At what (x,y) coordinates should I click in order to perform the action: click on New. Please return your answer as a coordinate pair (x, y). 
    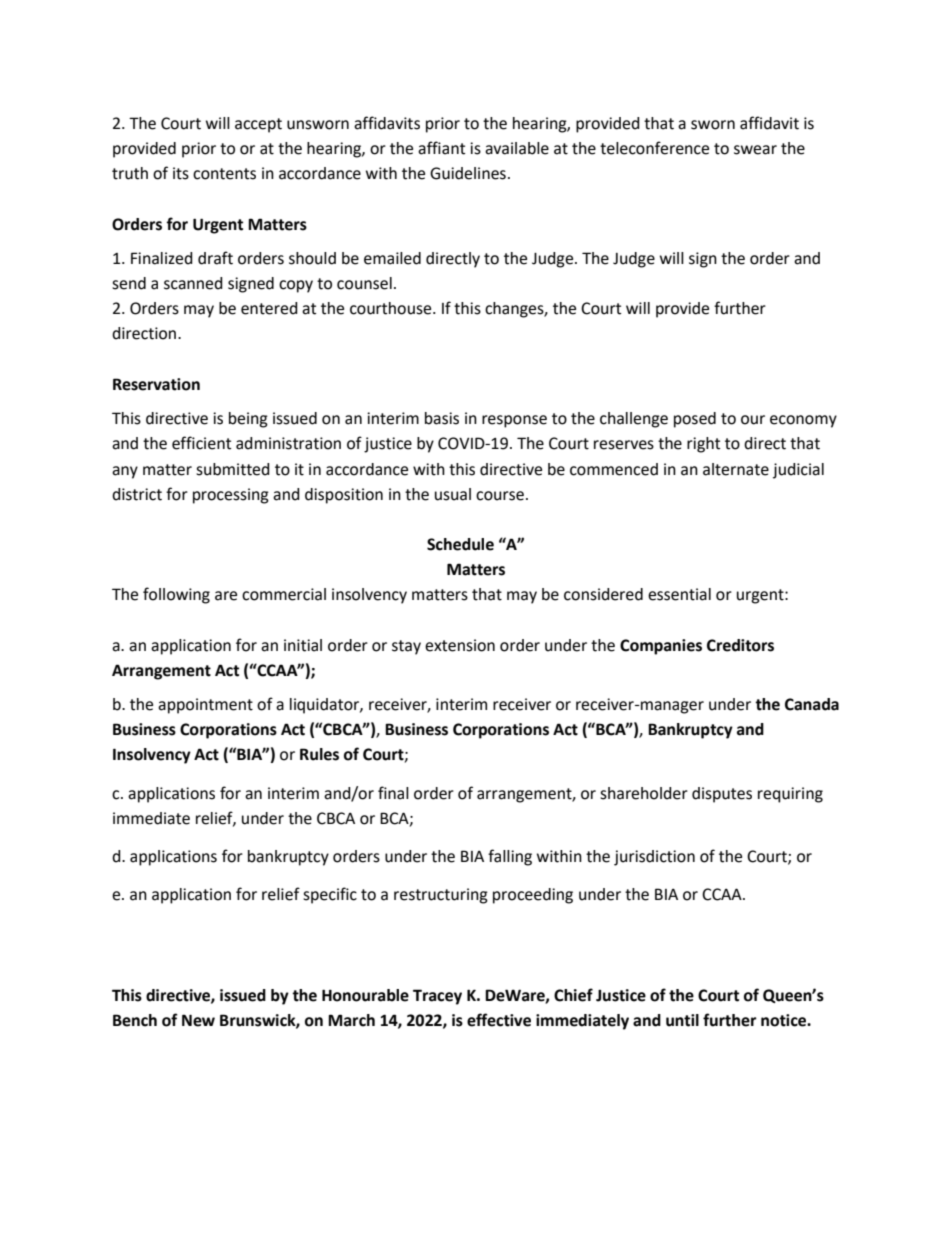
    Looking at the image, I should click on (198, 1020).
